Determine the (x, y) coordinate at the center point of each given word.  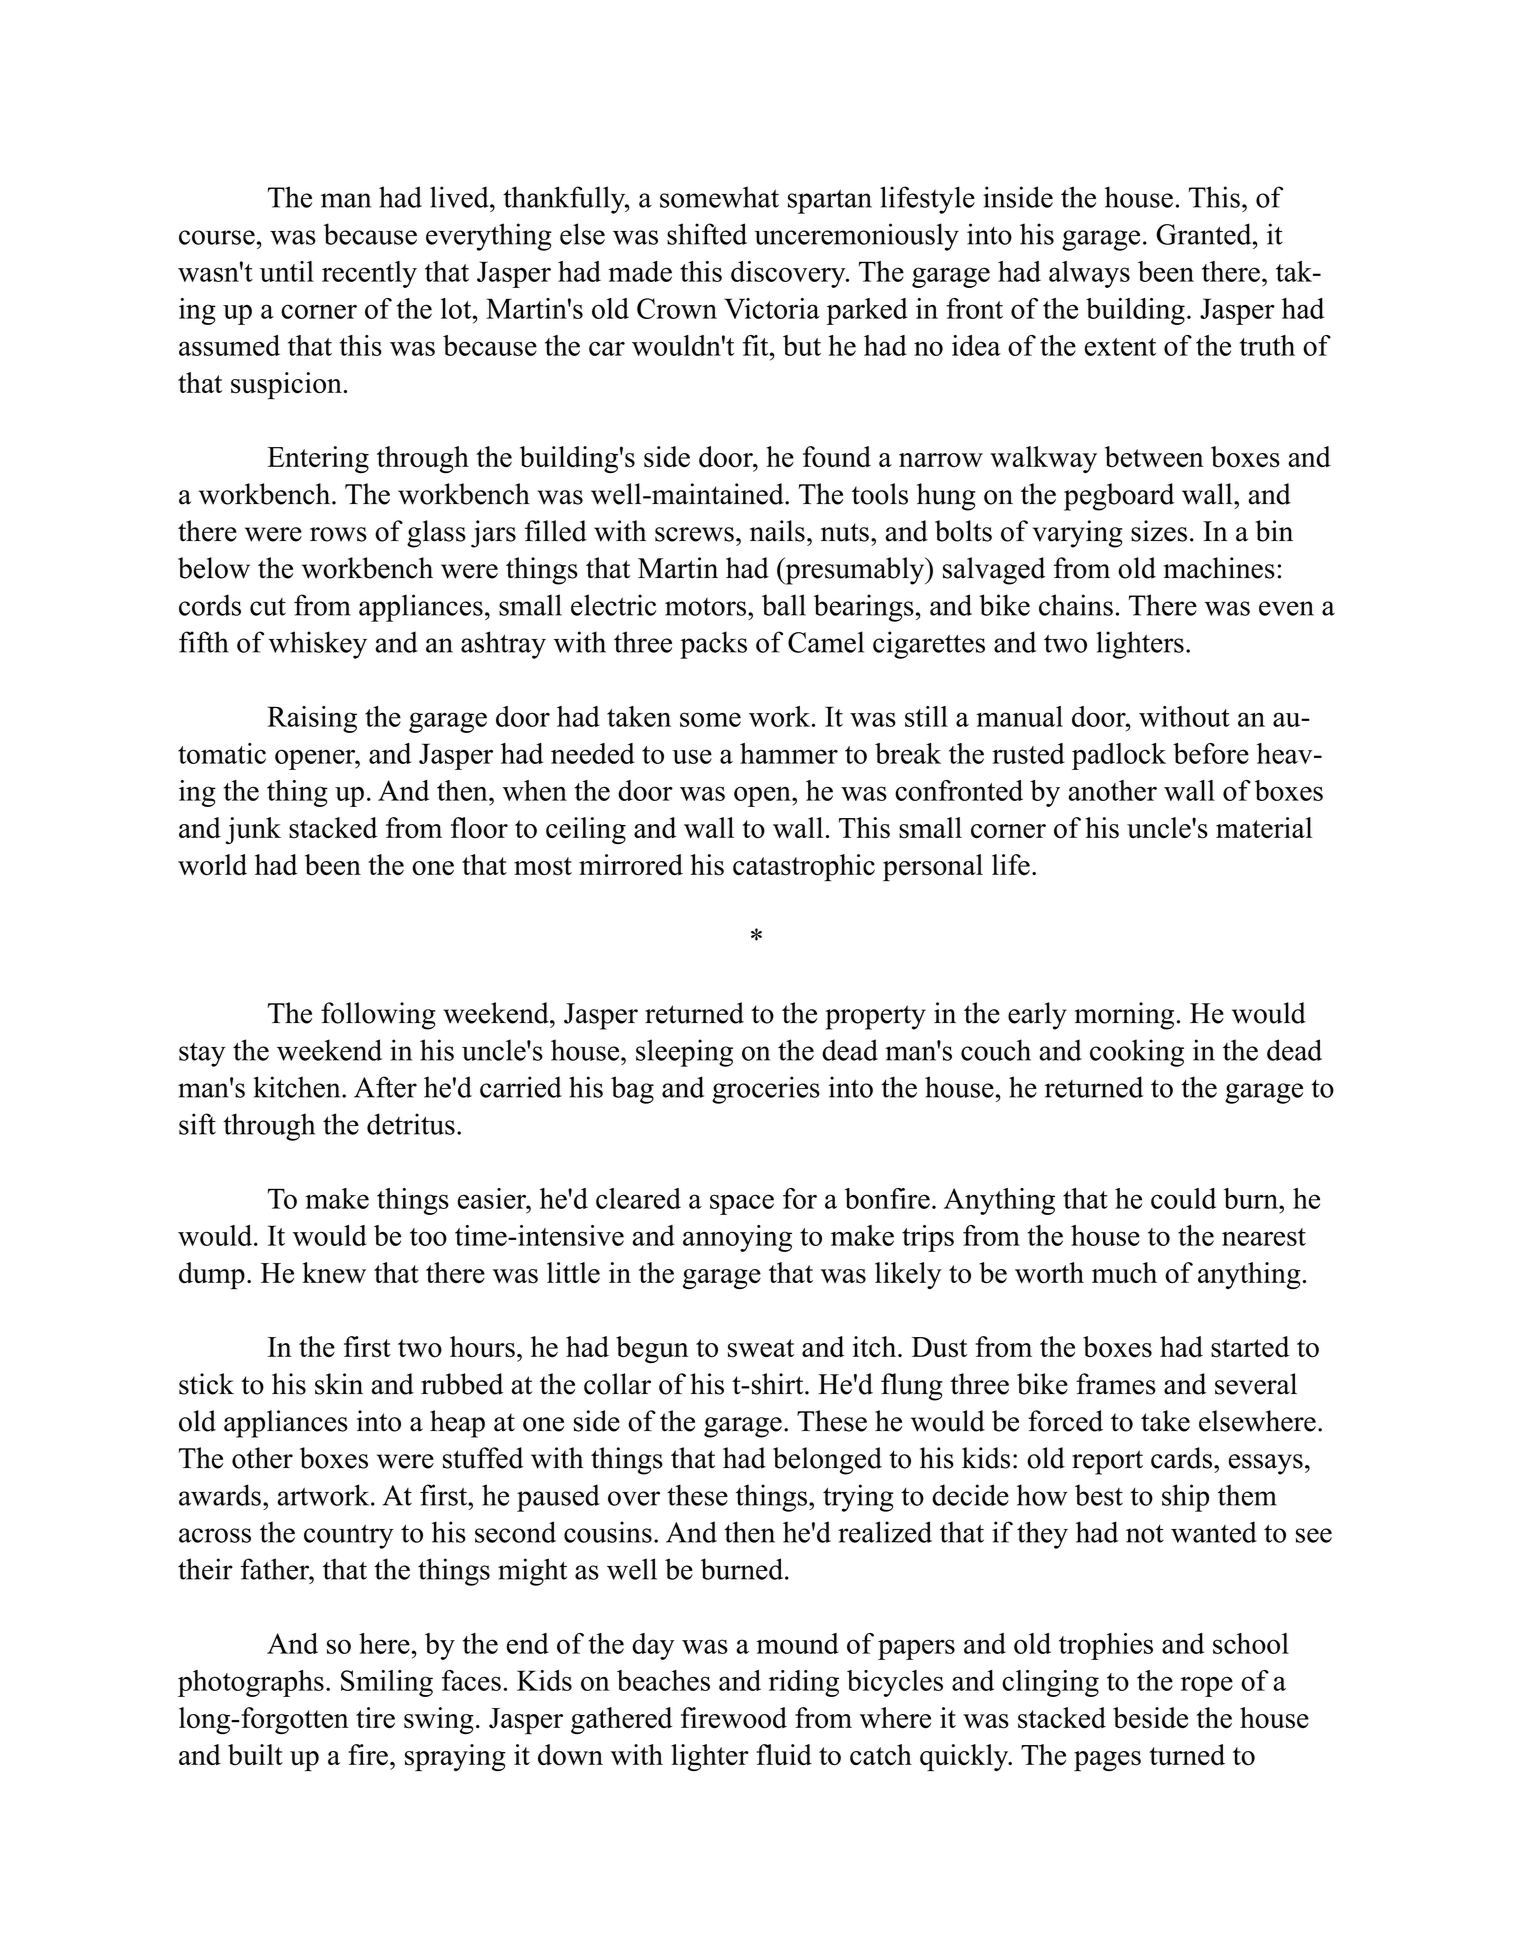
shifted (707, 234)
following (378, 1016)
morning (1124, 1016)
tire (375, 1717)
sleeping (684, 1053)
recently (369, 274)
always (1089, 274)
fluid (784, 1754)
